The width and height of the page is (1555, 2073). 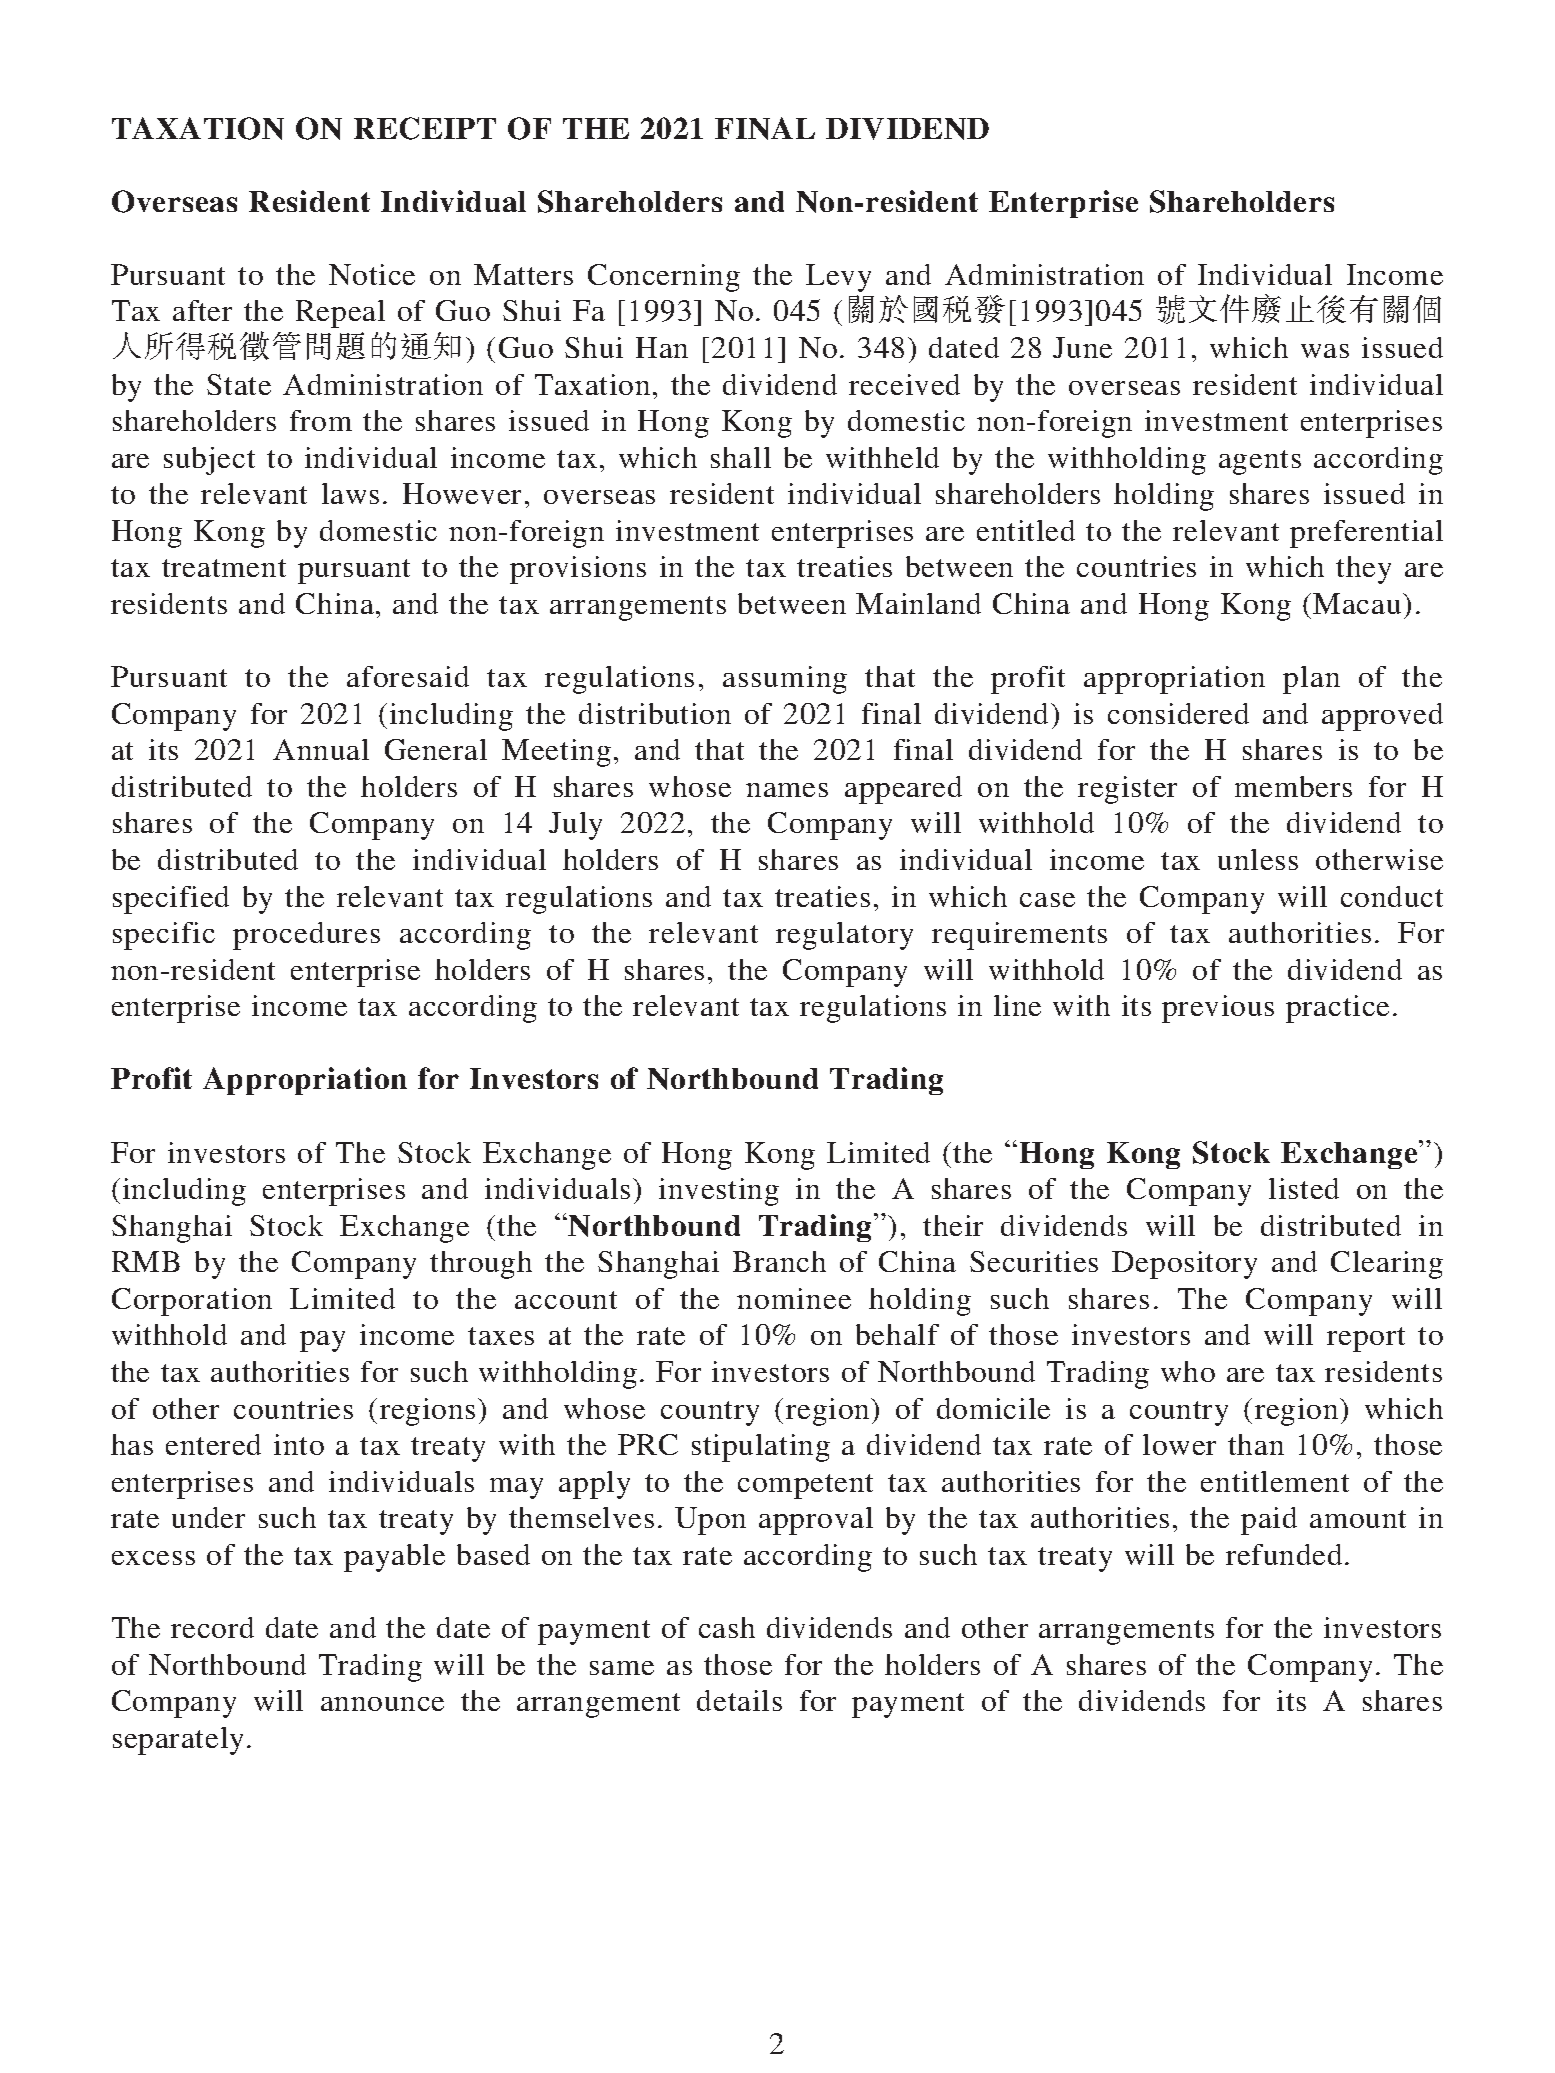 What do you see at coordinates (350, 493) in the page?
I see `laws` at bounding box center [350, 493].
